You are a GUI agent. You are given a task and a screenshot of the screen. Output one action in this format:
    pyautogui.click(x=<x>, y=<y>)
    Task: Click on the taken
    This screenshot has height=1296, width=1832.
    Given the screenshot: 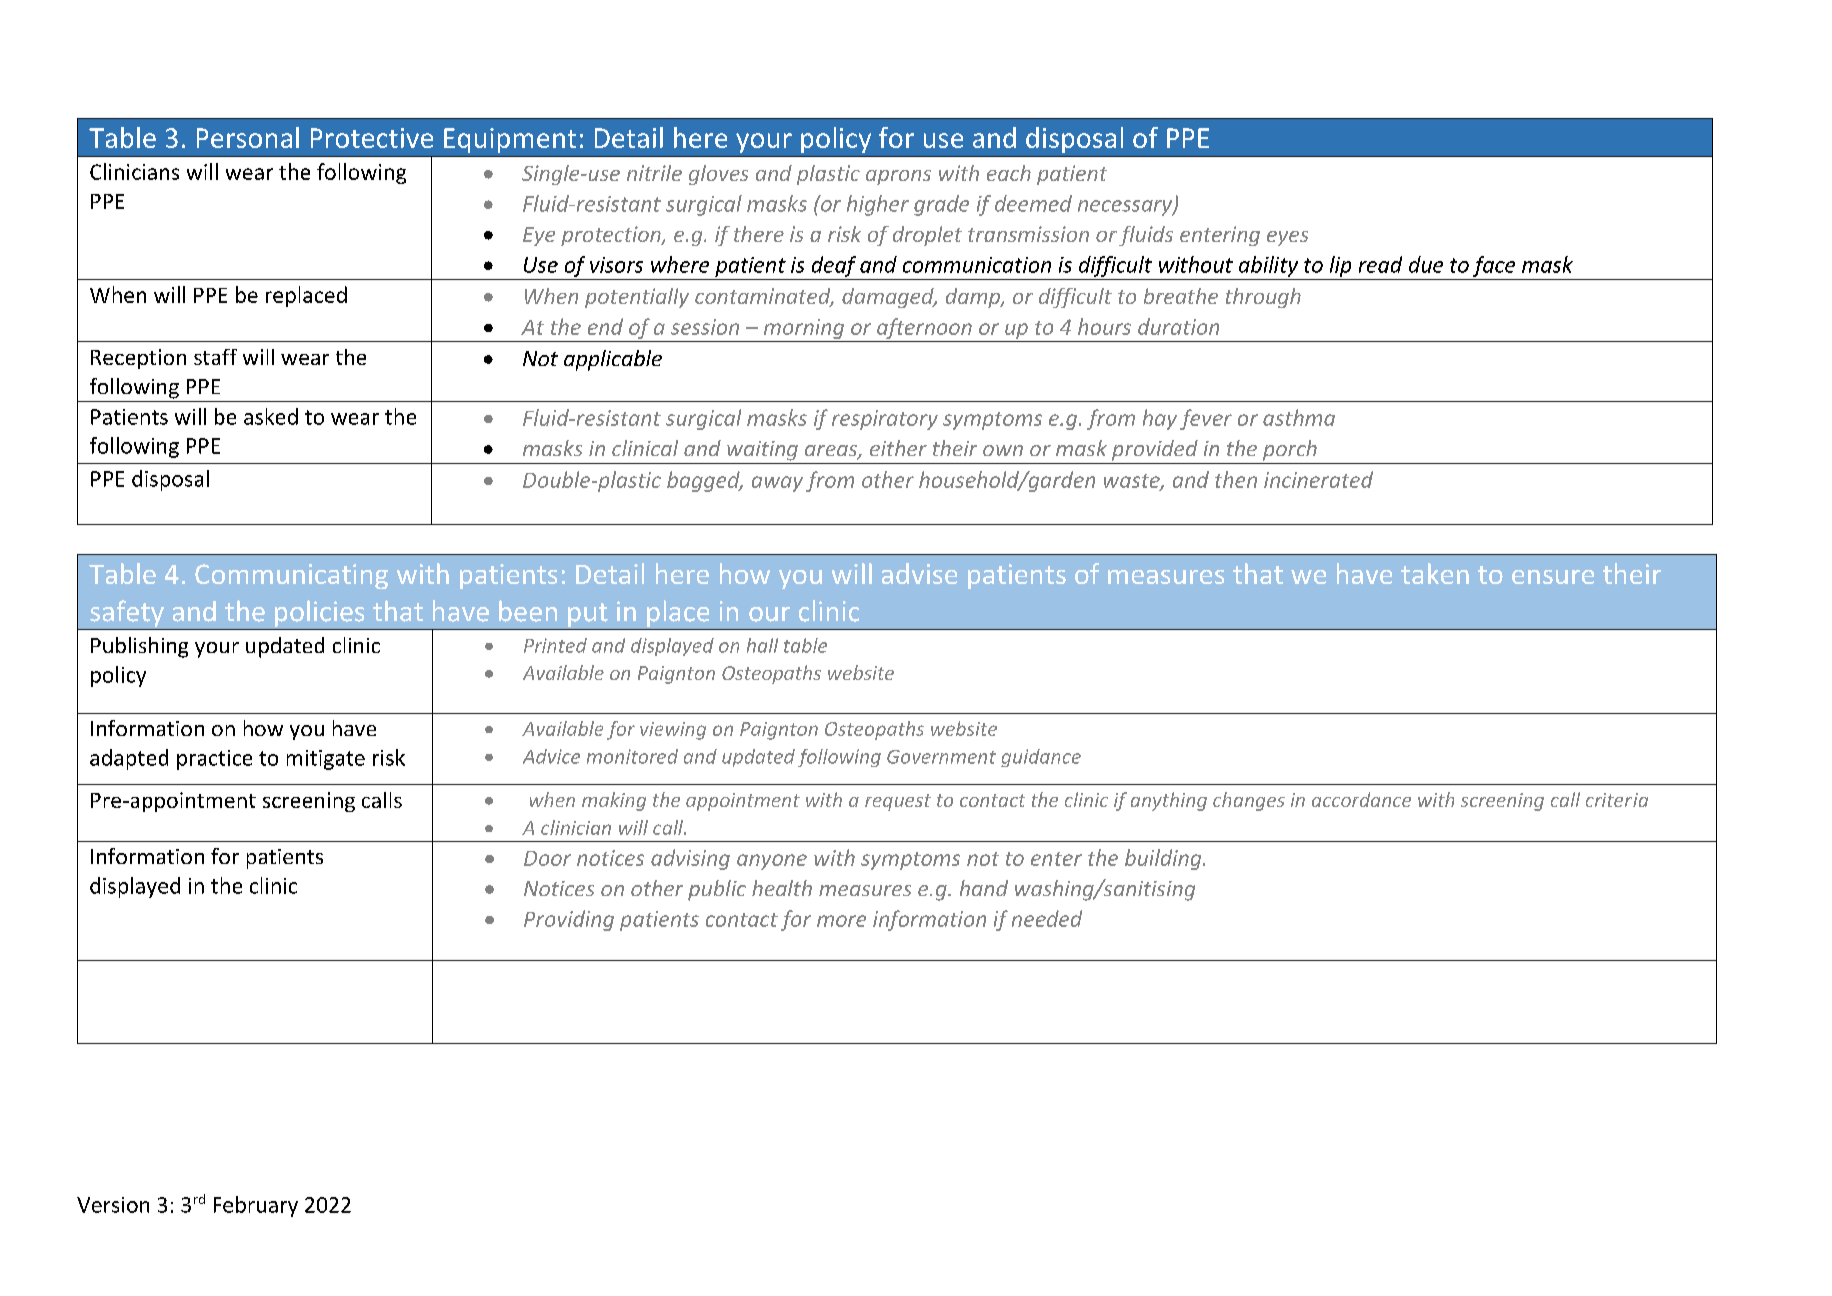 What is the action you would take?
    pyautogui.click(x=1435, y=573)
